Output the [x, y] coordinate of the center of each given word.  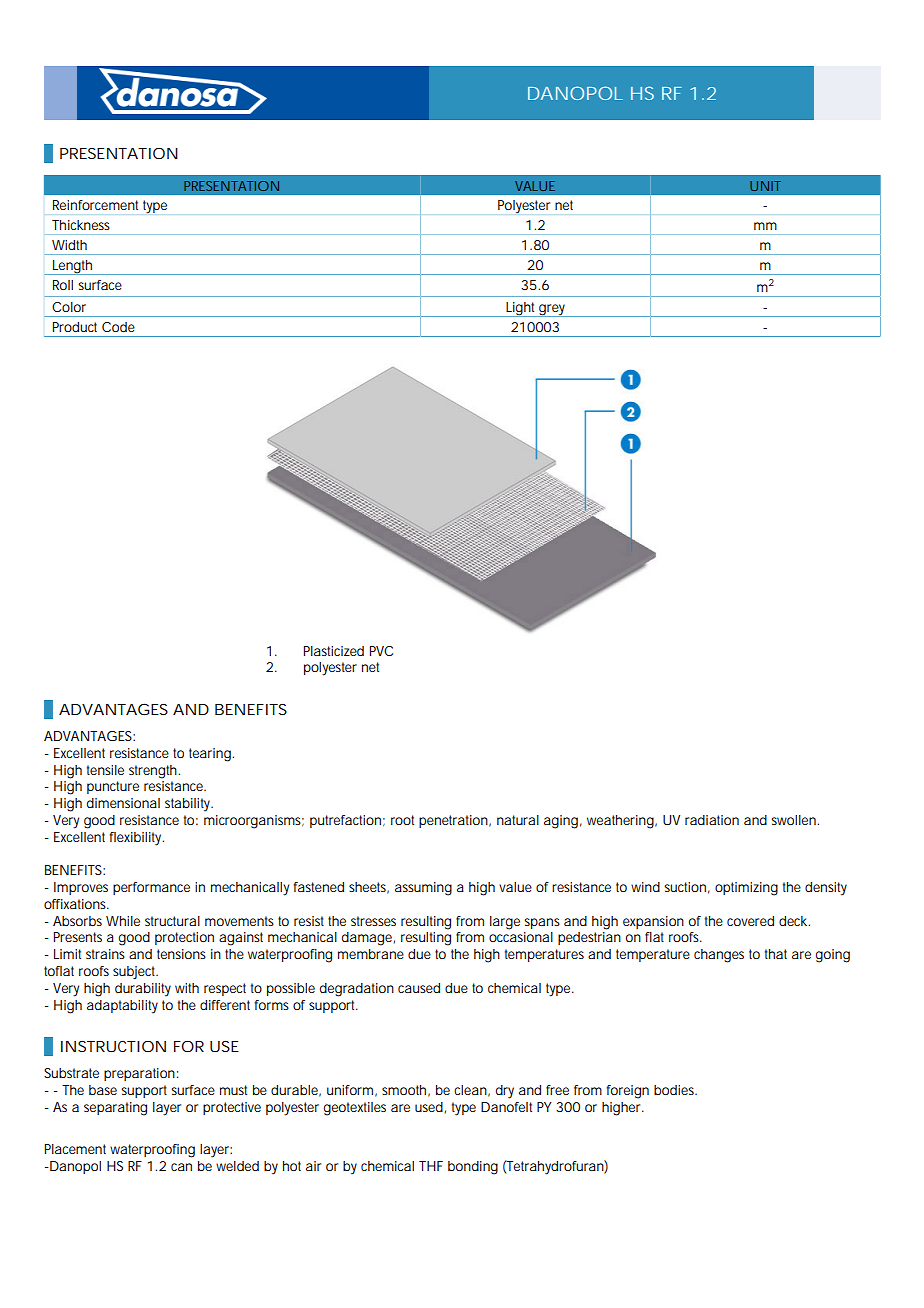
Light [521, 309]
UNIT [765, 186]
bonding [473, 1168]
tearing [211, 755]
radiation [712, 820]
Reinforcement [95, 205]
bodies [675, 1090]
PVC [381, 651]
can [181, 1167]
